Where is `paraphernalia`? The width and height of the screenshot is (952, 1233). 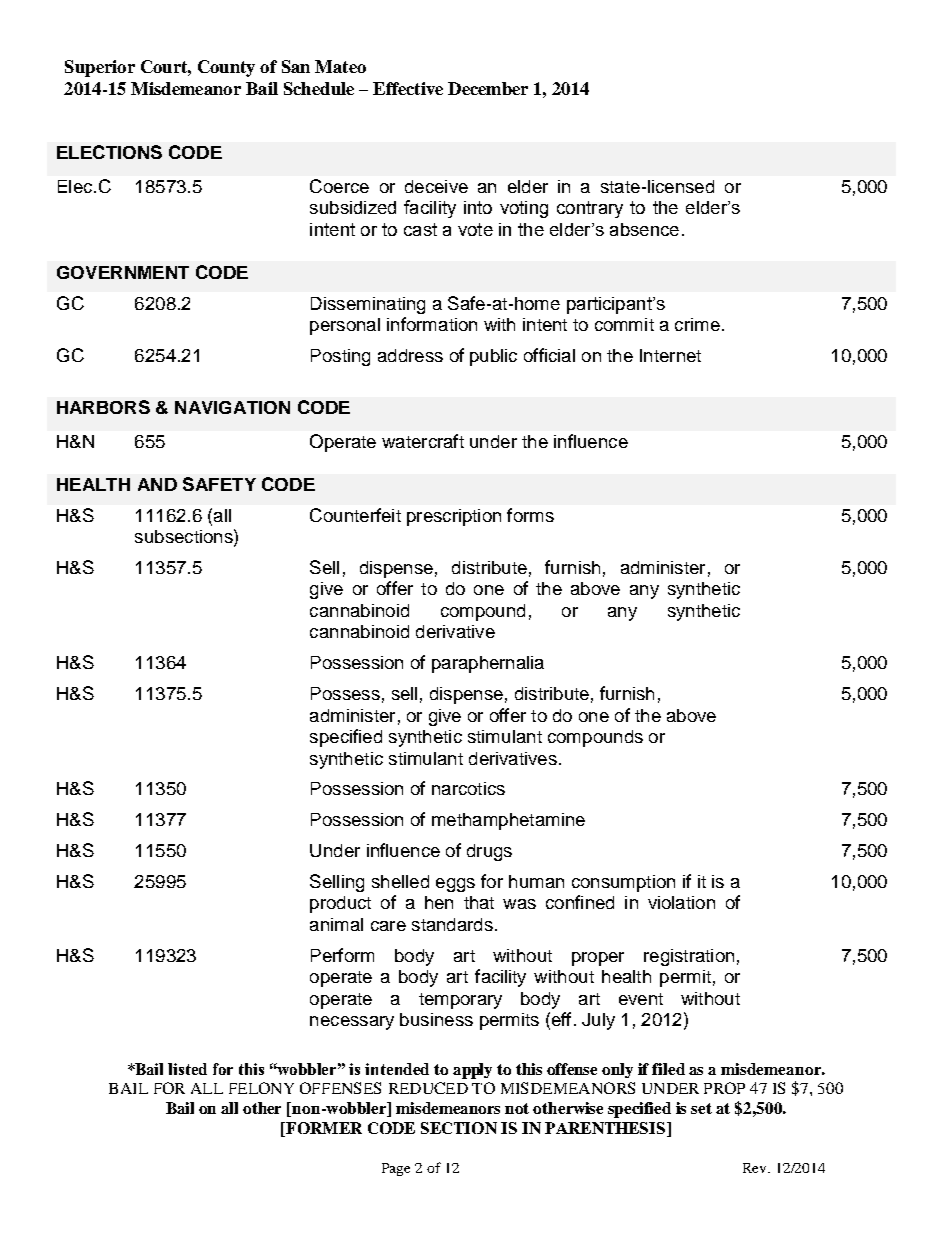 paraphernalia is located at coordinates (488, 664).
